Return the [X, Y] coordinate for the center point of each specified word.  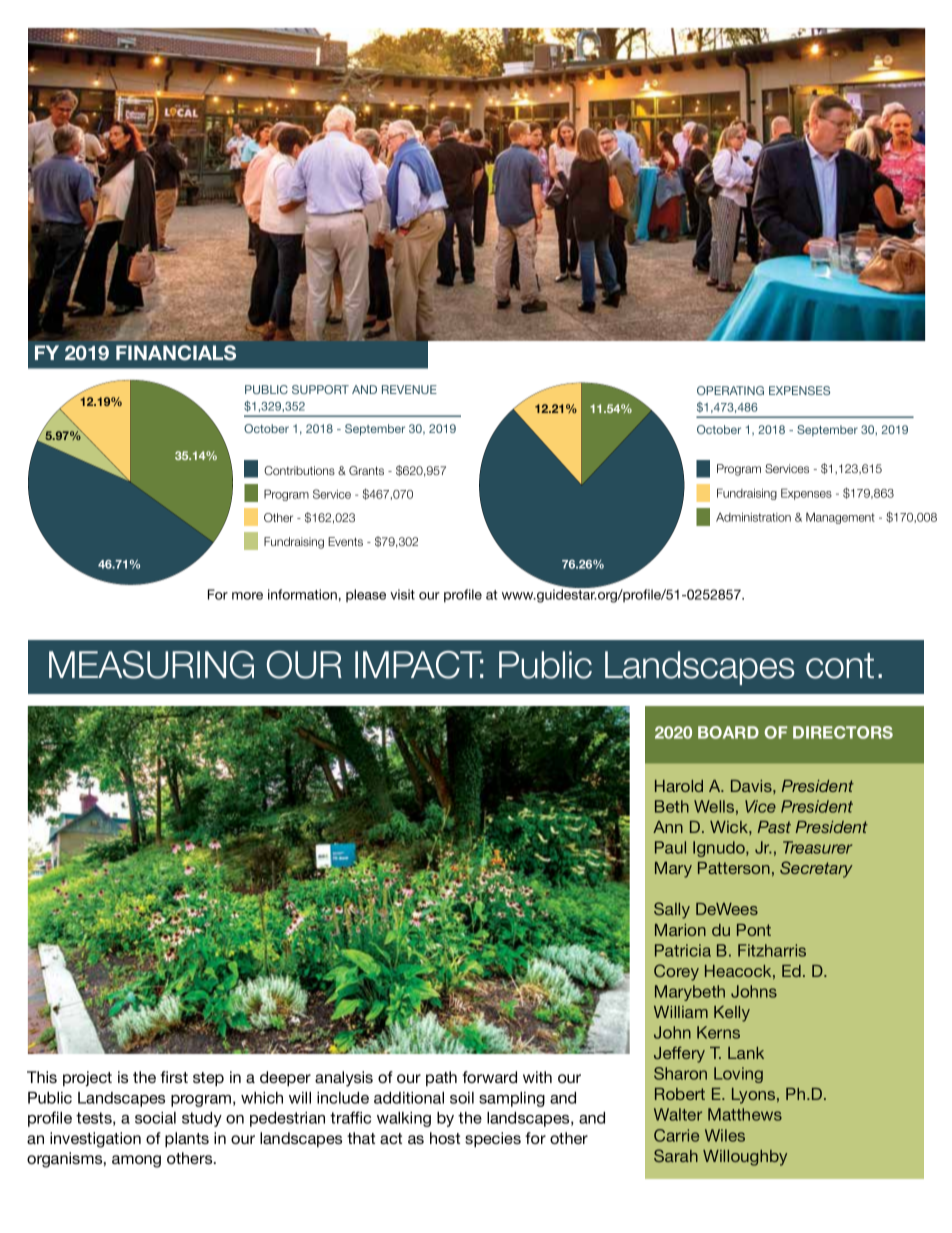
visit [402, 594]
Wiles [725, 1135]
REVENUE [409, 389]
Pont [754, 930]
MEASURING [151, 665]
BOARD [728, 732]
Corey [676, 972]
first [174, 1077]
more [247, 596]
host [445, 1138]
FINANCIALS [176, 353]
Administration [753, 517]
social [155, 1118]
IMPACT [419, 665]
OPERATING [730, 390]
